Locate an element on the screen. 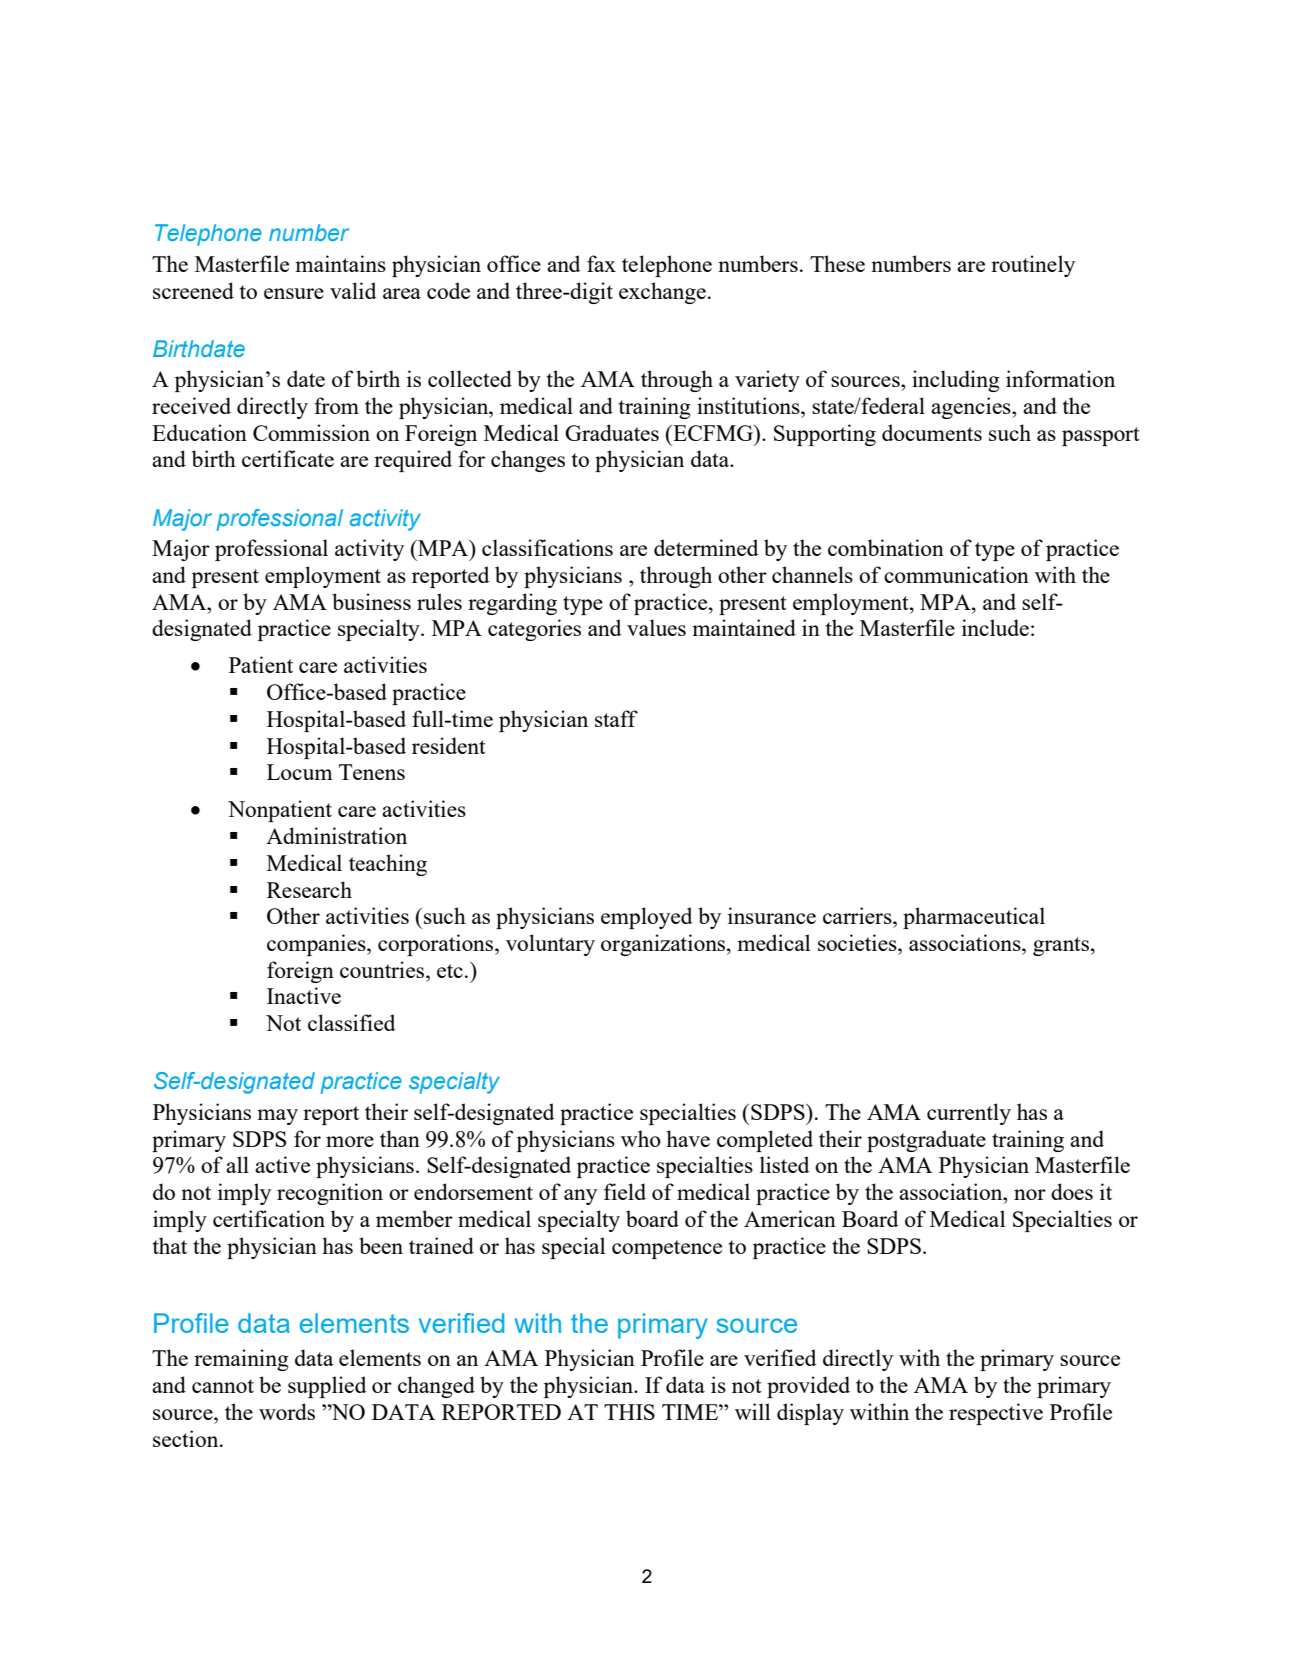 The width and height of the screenshot is (1294, 1675). may is located at coordinates (277, 1117).
